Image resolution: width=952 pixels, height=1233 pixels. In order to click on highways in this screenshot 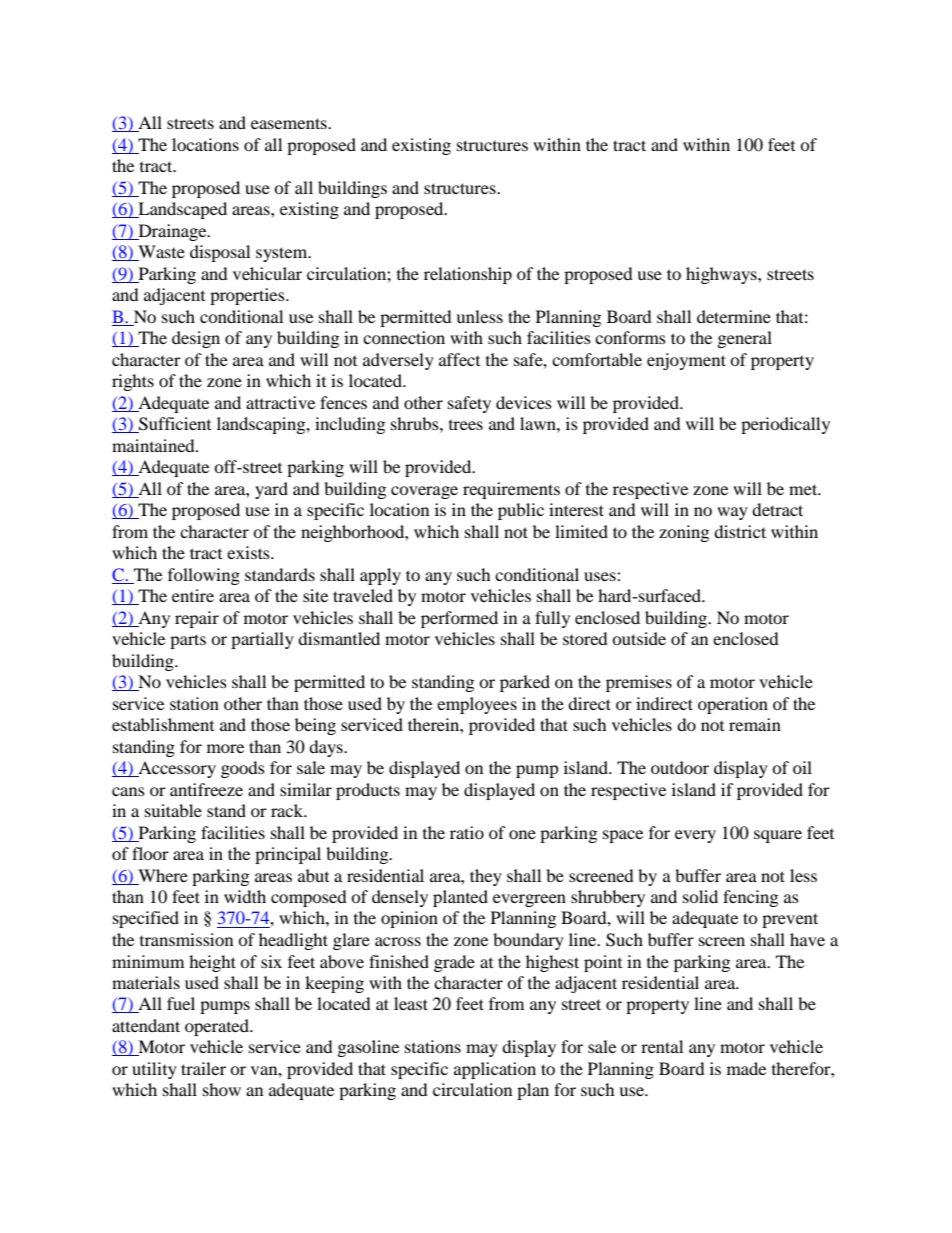, I will do `click(722, 275)`.
